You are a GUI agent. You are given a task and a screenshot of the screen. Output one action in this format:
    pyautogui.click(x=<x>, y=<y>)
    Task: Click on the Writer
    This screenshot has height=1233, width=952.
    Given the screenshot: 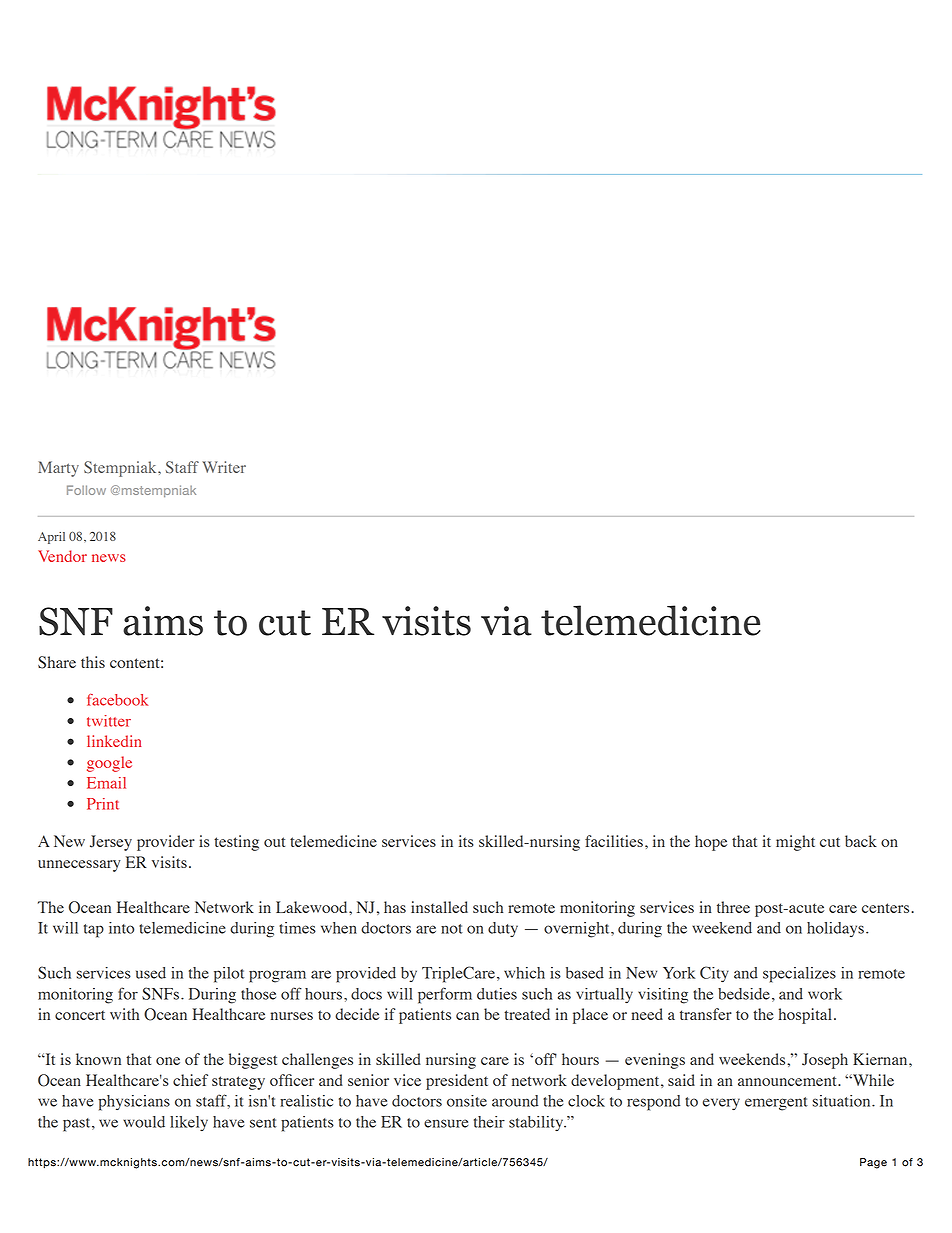 What is the action you would take?
    pyautogui.click(x=224, y=467)
